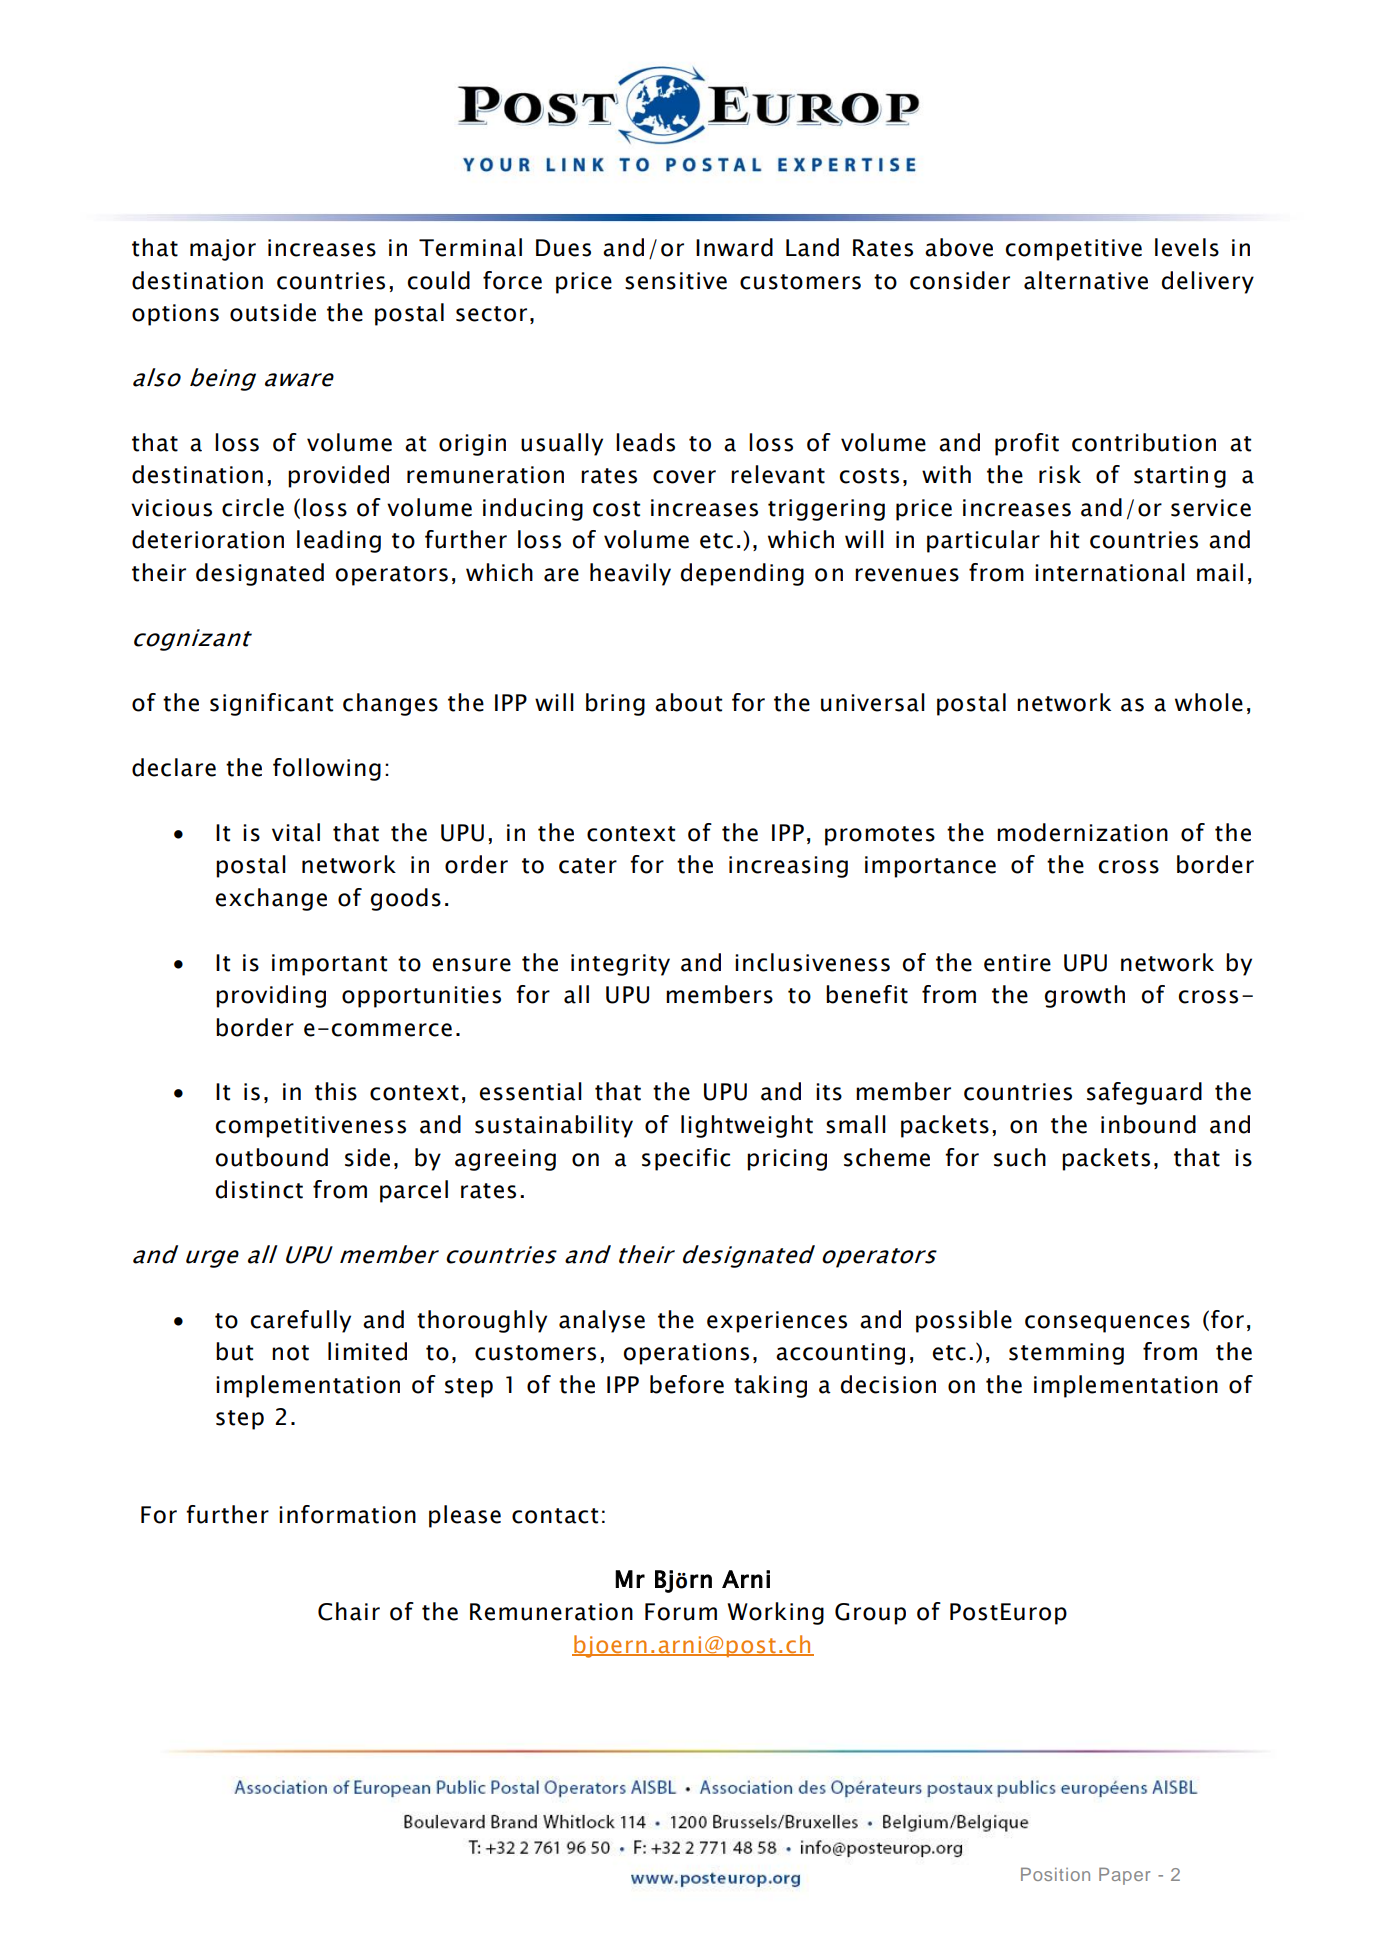  Describe the element at coordinates (347, 1514) in the screenshot. I see `information` at that location.
